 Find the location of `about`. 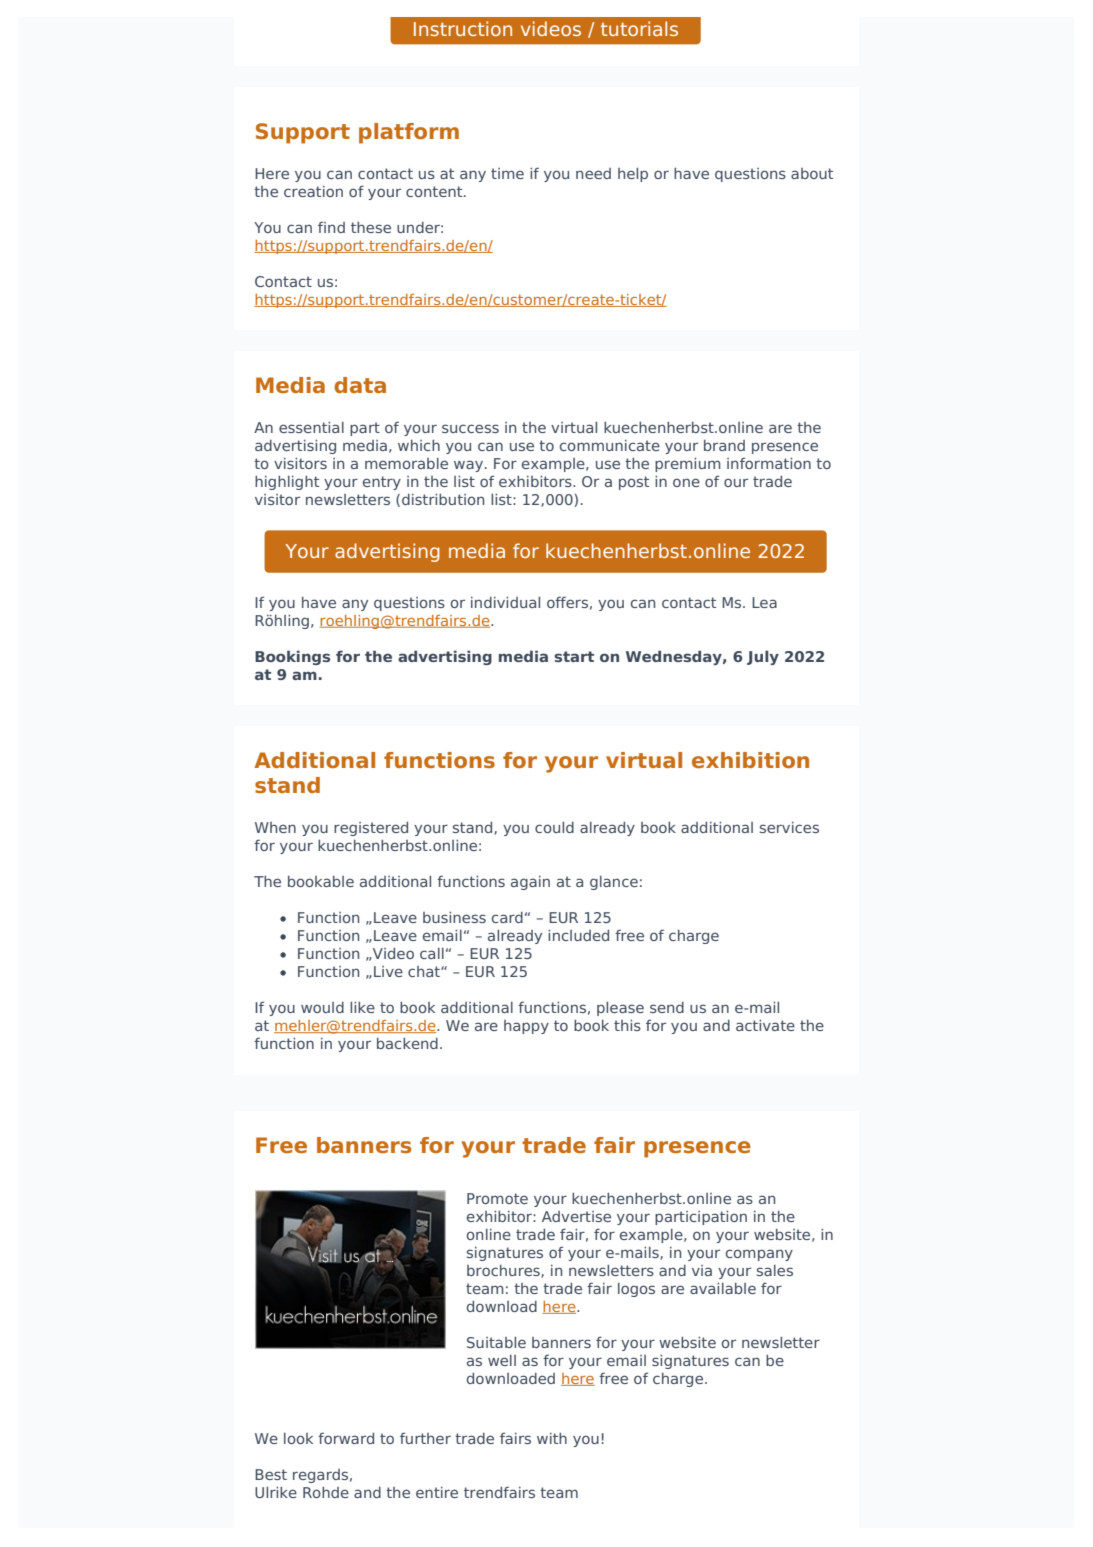

about is located at coordinates (812, 173).
